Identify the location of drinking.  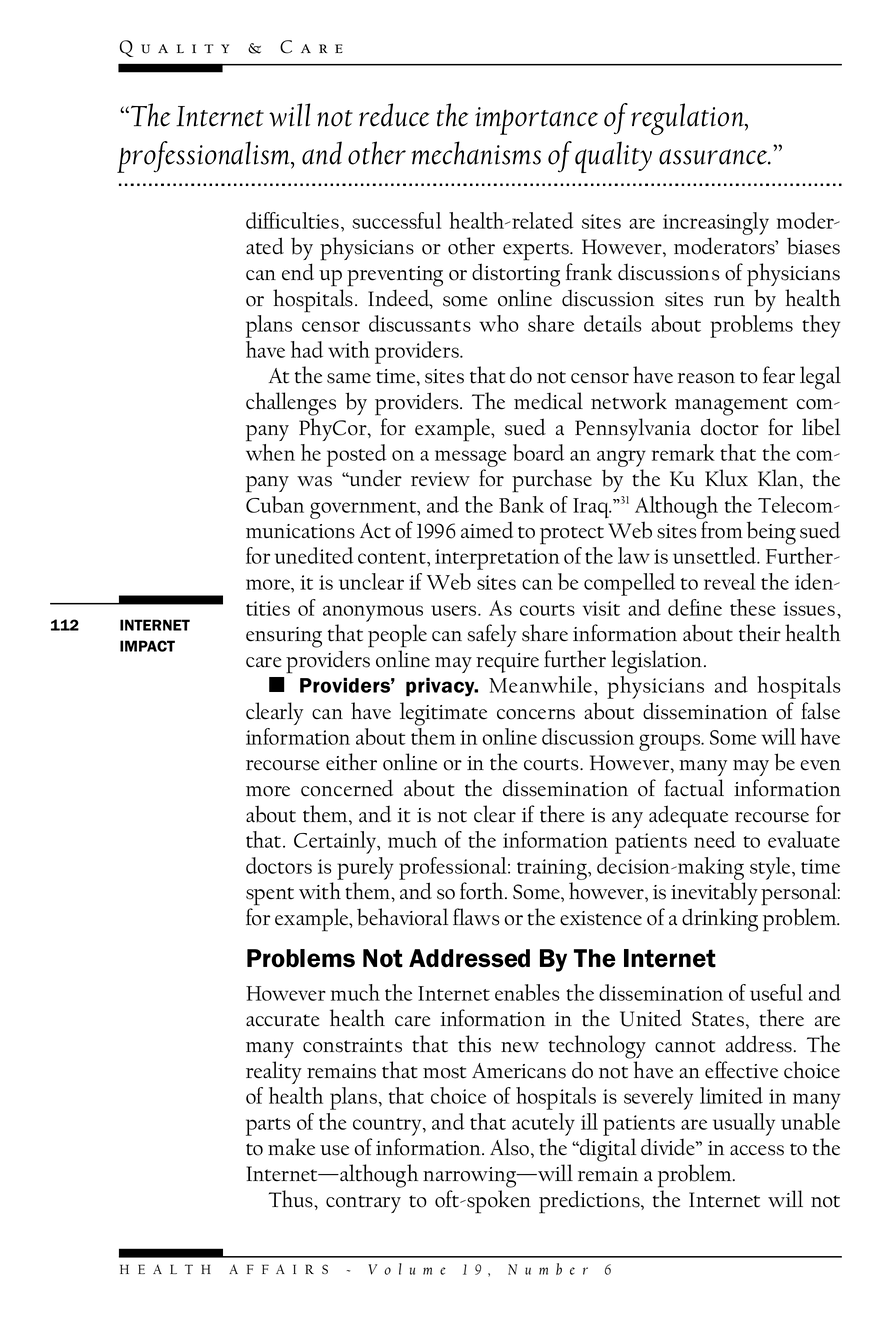
(720, 920).
